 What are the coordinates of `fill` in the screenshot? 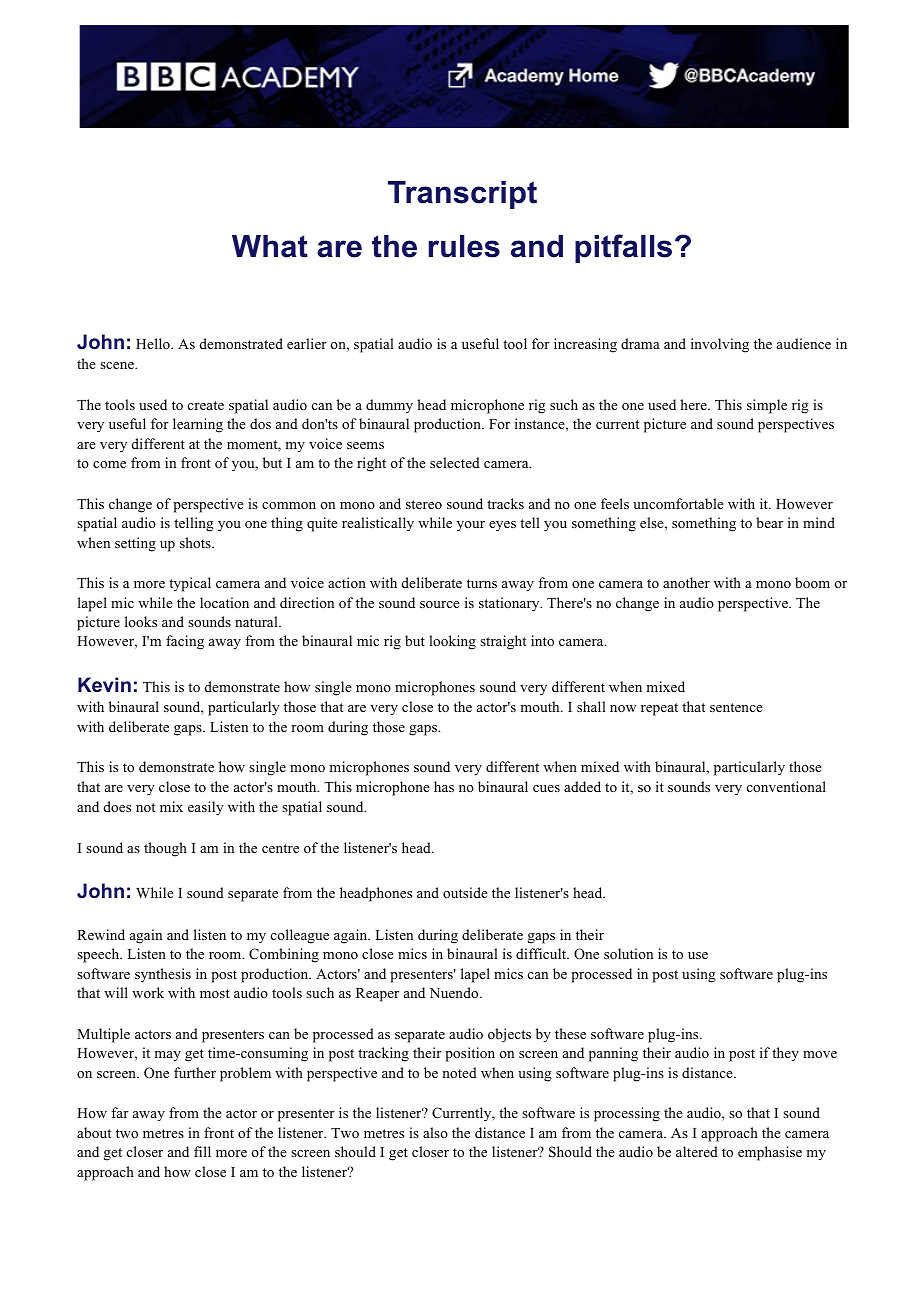 It's located at (202, 1151).
